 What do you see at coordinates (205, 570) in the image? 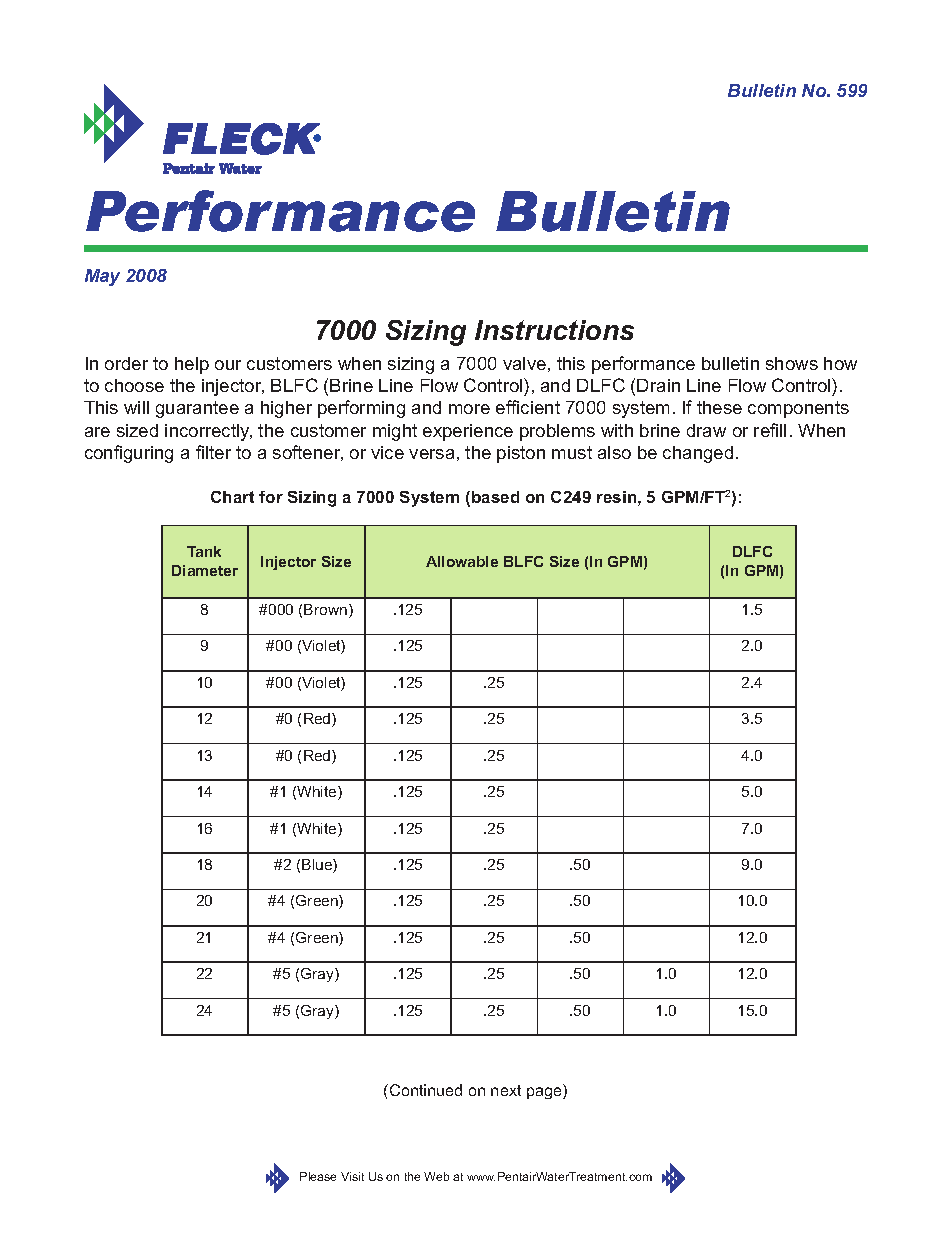
I see `Diameter` at bounding box center [205, 570].
